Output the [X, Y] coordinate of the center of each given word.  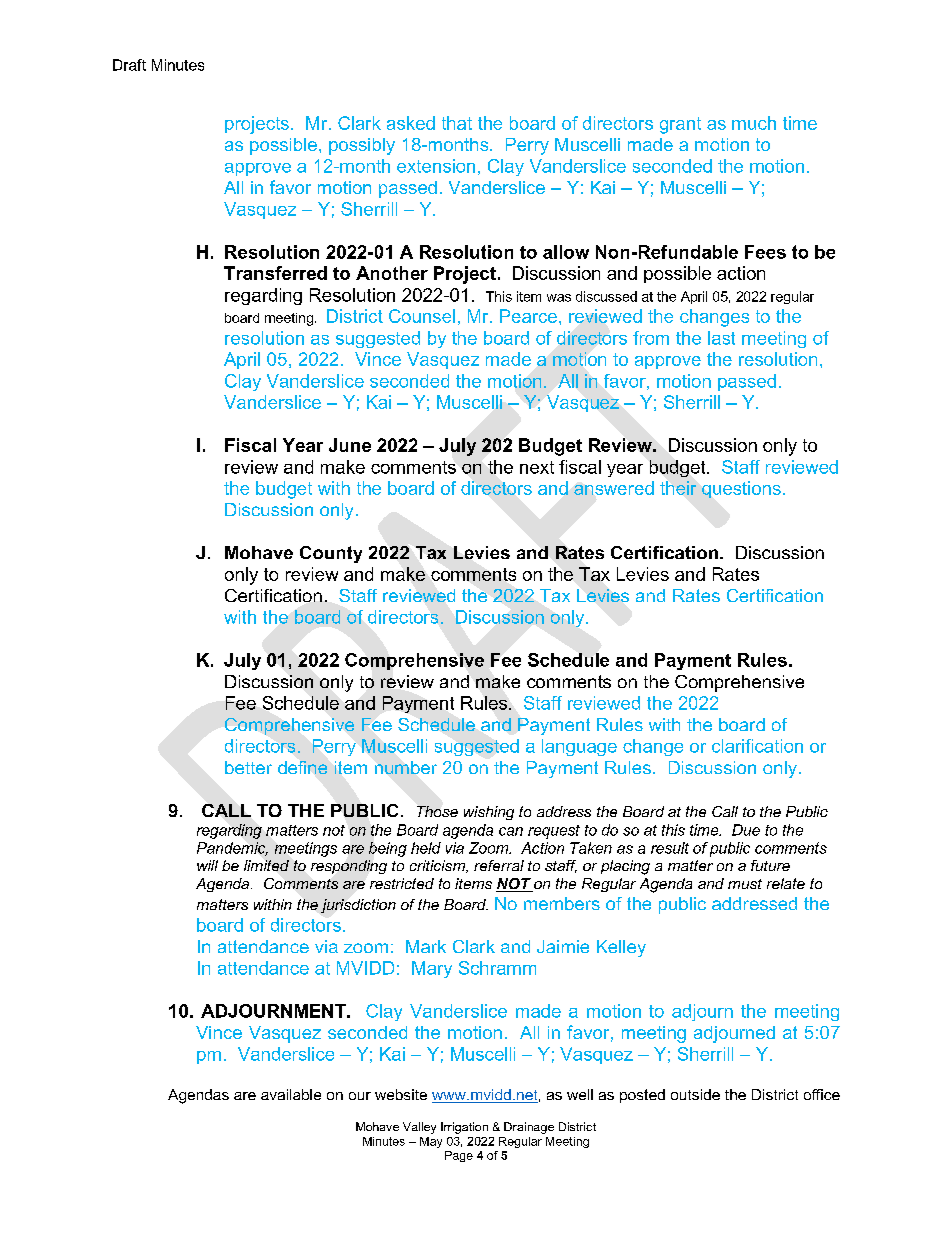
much [754, 123]
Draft [129, 65]
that [457, 123]
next [537, 467]
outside [695, 1094]
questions [741, 489]
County [331, 554]
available [291, 1094]
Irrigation [464, 1128]
